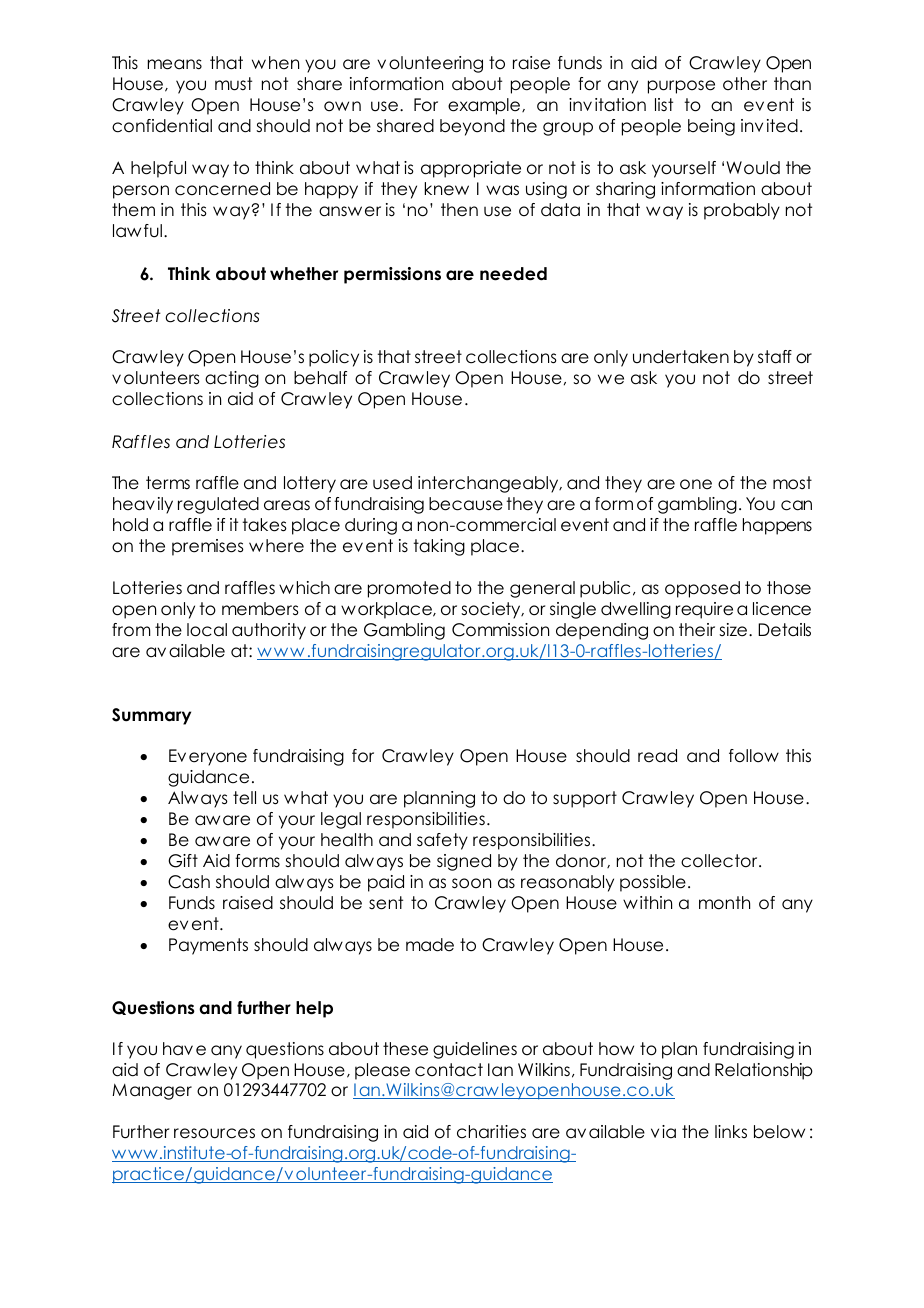  What do you see at coordinates (207, 630) in the image?
I see `local` at bounding box center [207, 630].
